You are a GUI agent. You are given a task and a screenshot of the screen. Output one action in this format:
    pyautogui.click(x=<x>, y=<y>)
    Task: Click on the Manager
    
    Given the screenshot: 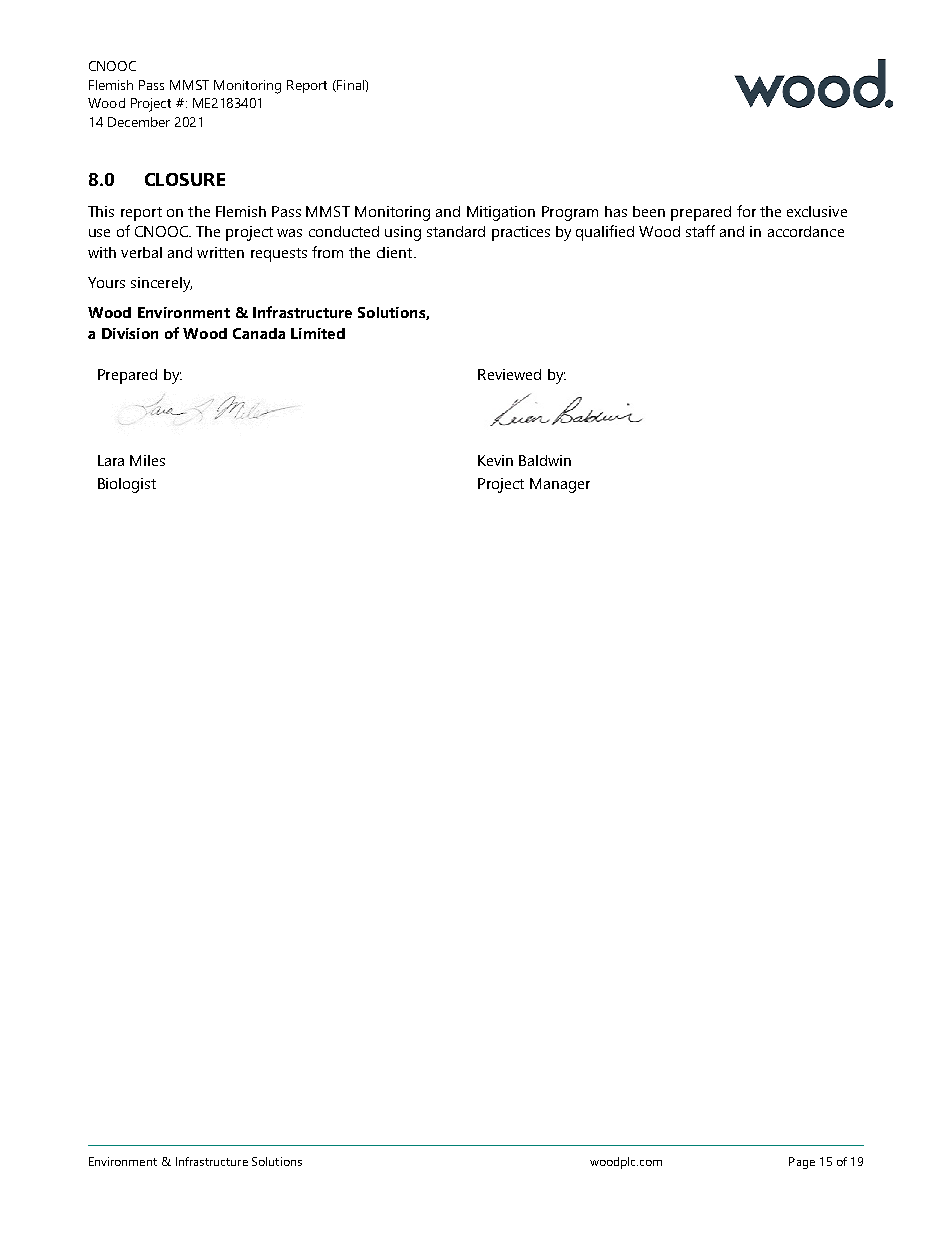 What is the action you would take?
    pyautogui.click(x=560, y=485)
